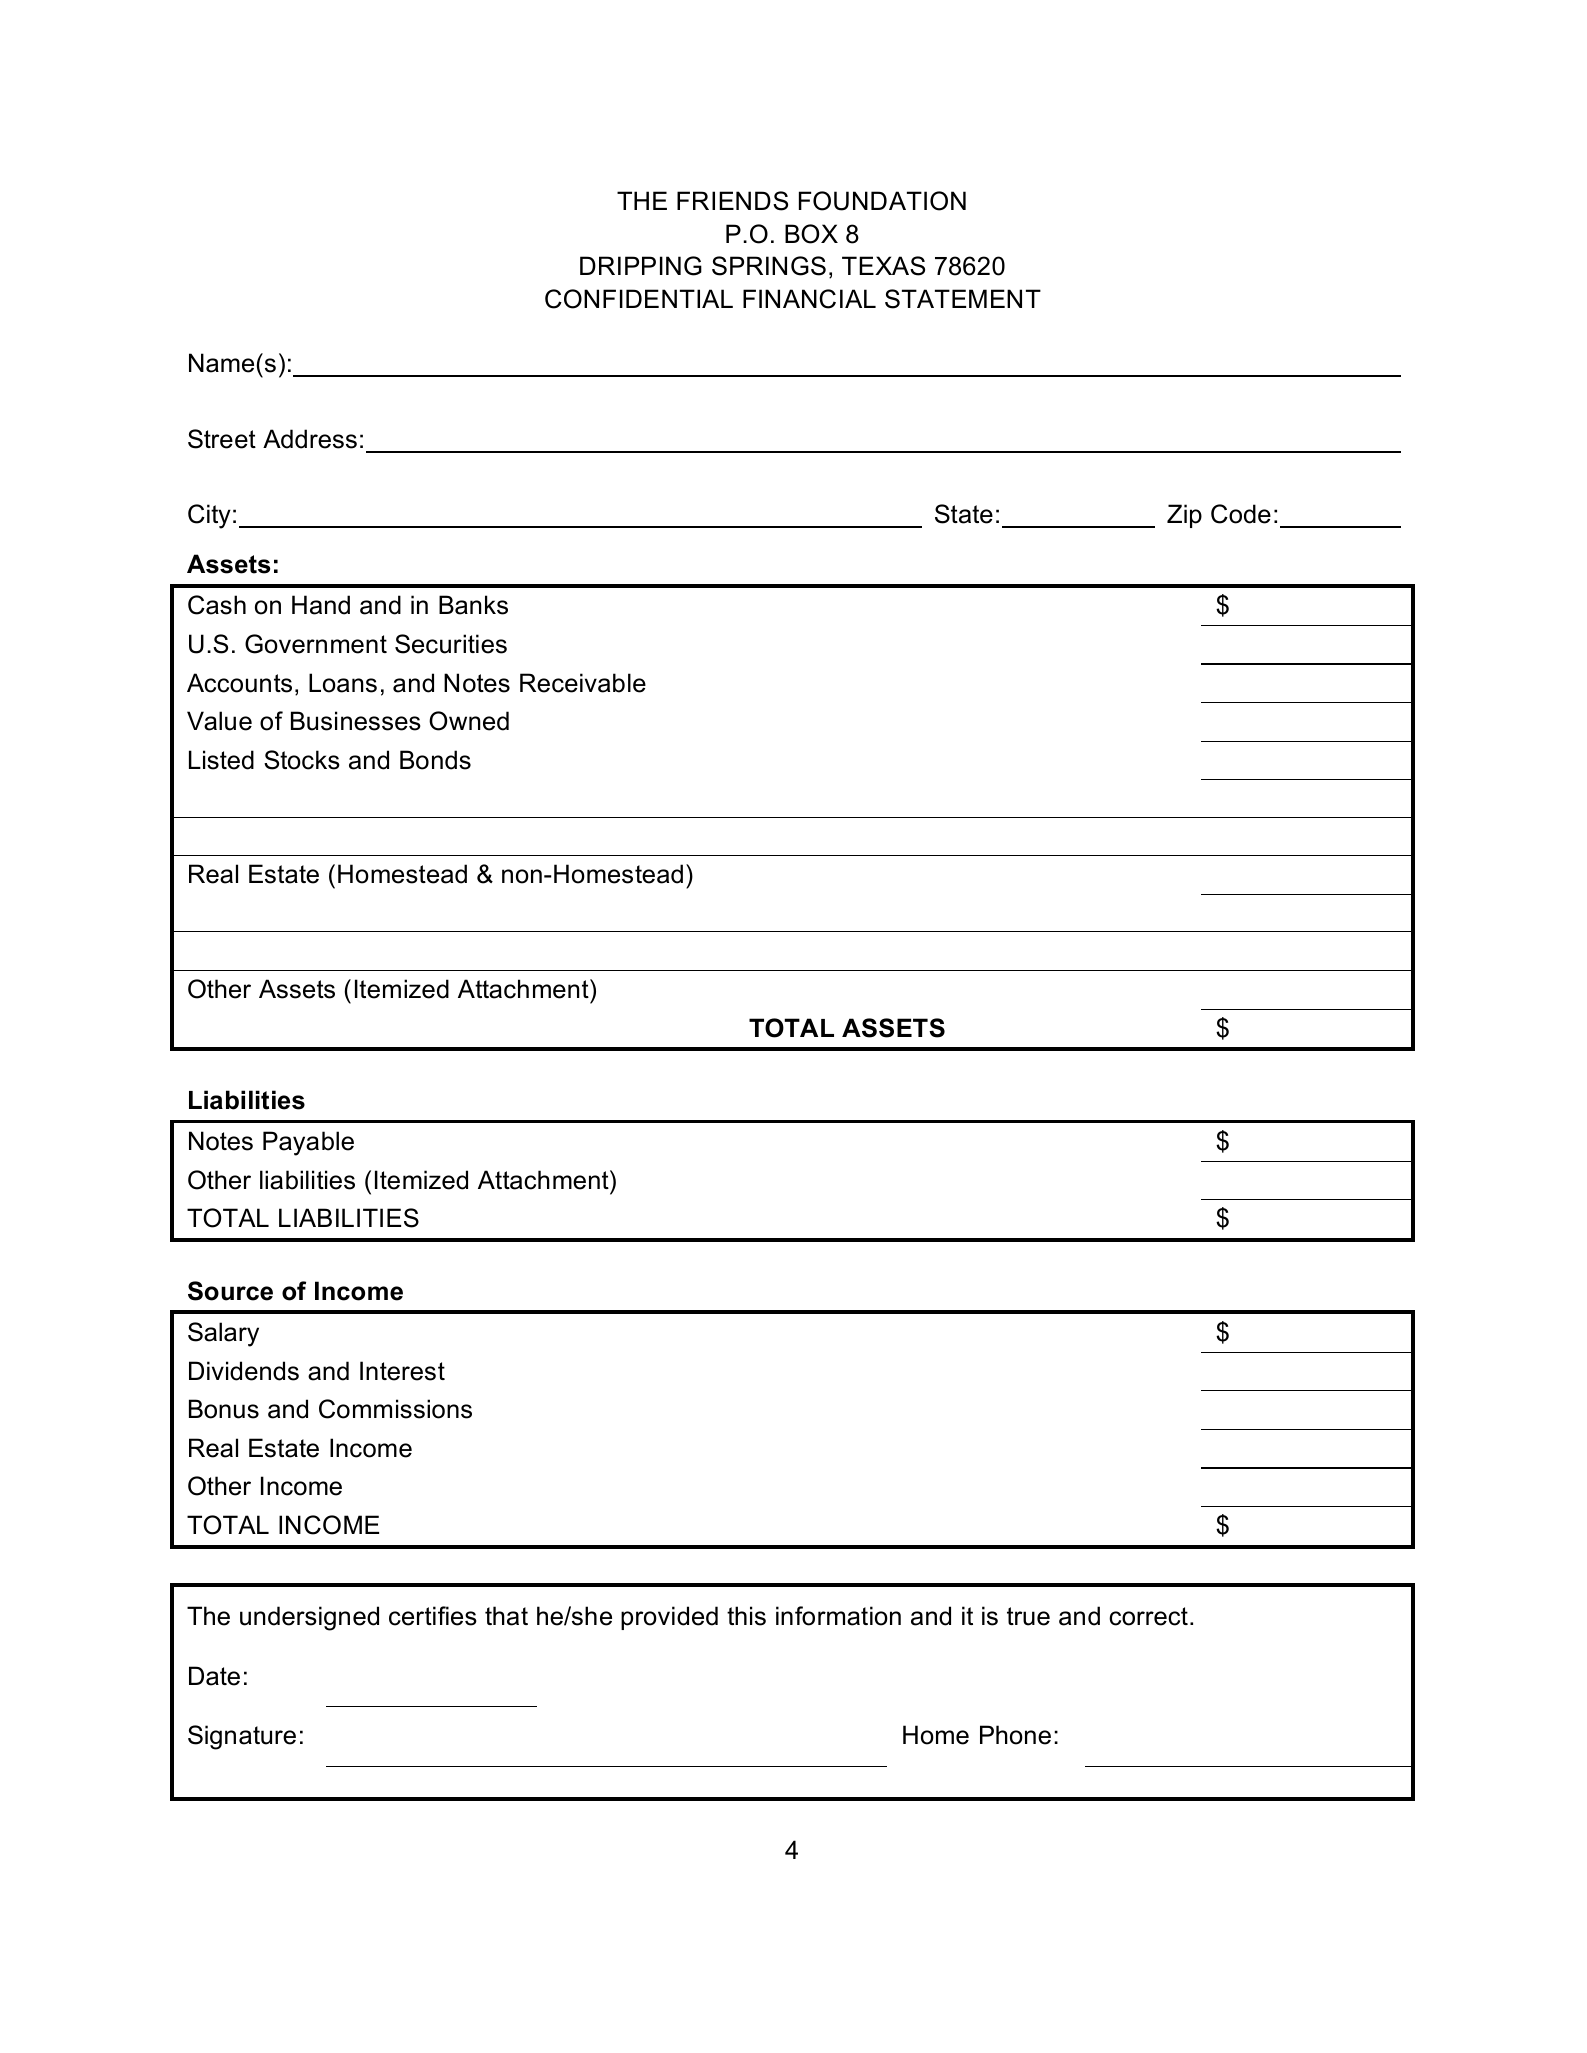 The height and width of the image is (2053, 1587). What do you see at coordinates (310, 439) in the image?
I see `Address` at bounding box center [310, 439].
